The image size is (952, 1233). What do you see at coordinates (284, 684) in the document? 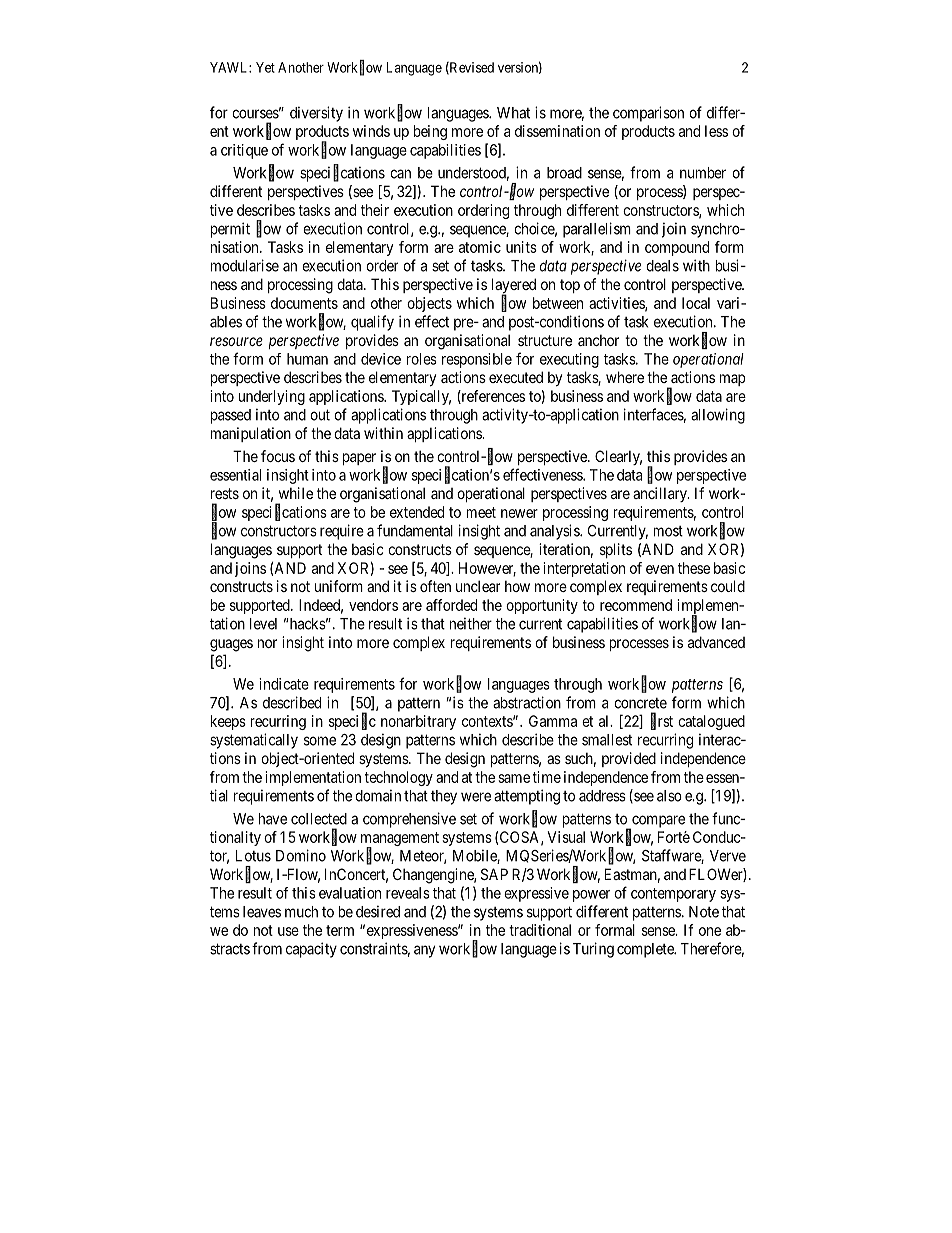
I see `indicate` at bounding box center [284, 684].
